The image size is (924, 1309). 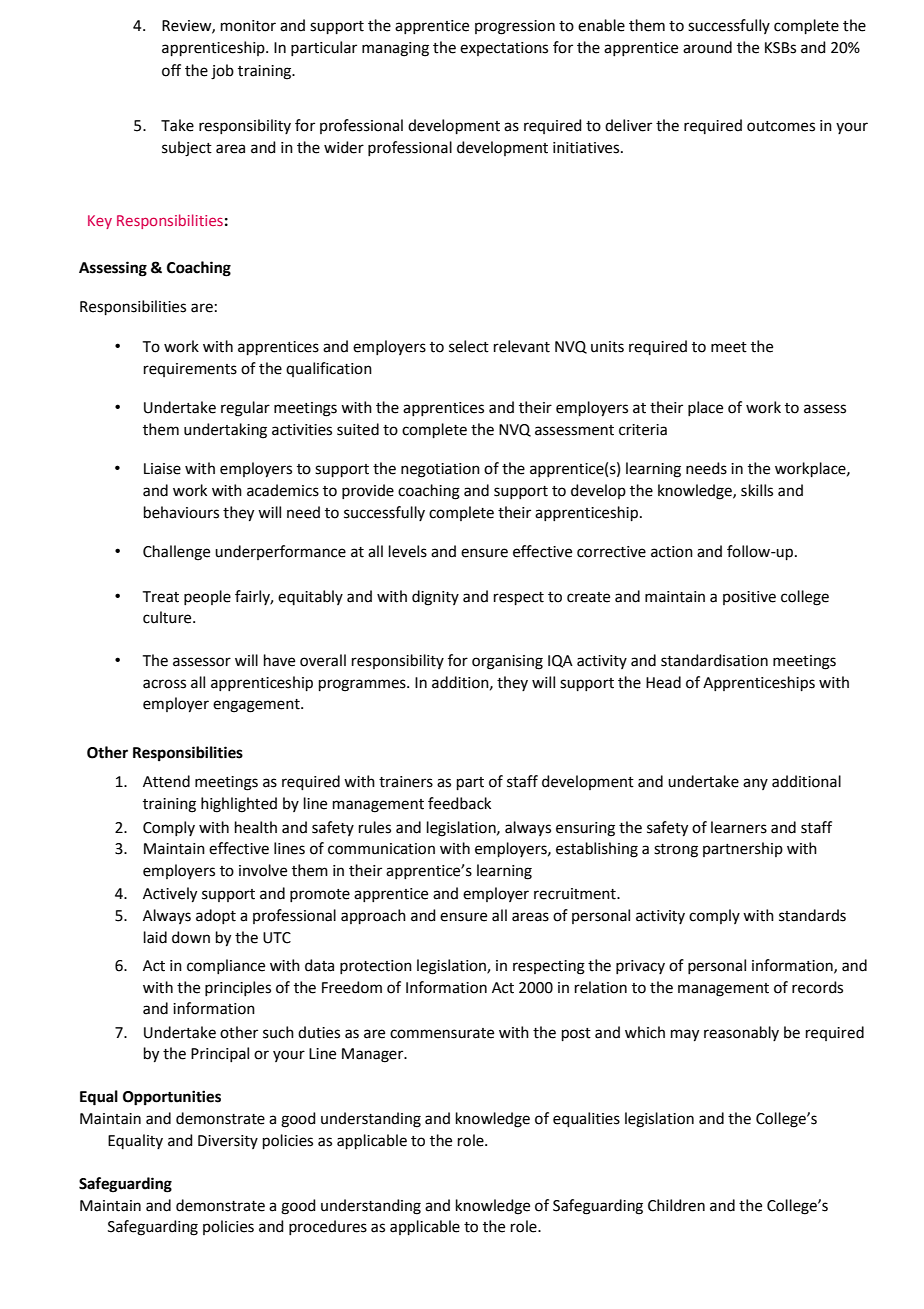 I want to click on expectations, so click(x=504, y=49).
